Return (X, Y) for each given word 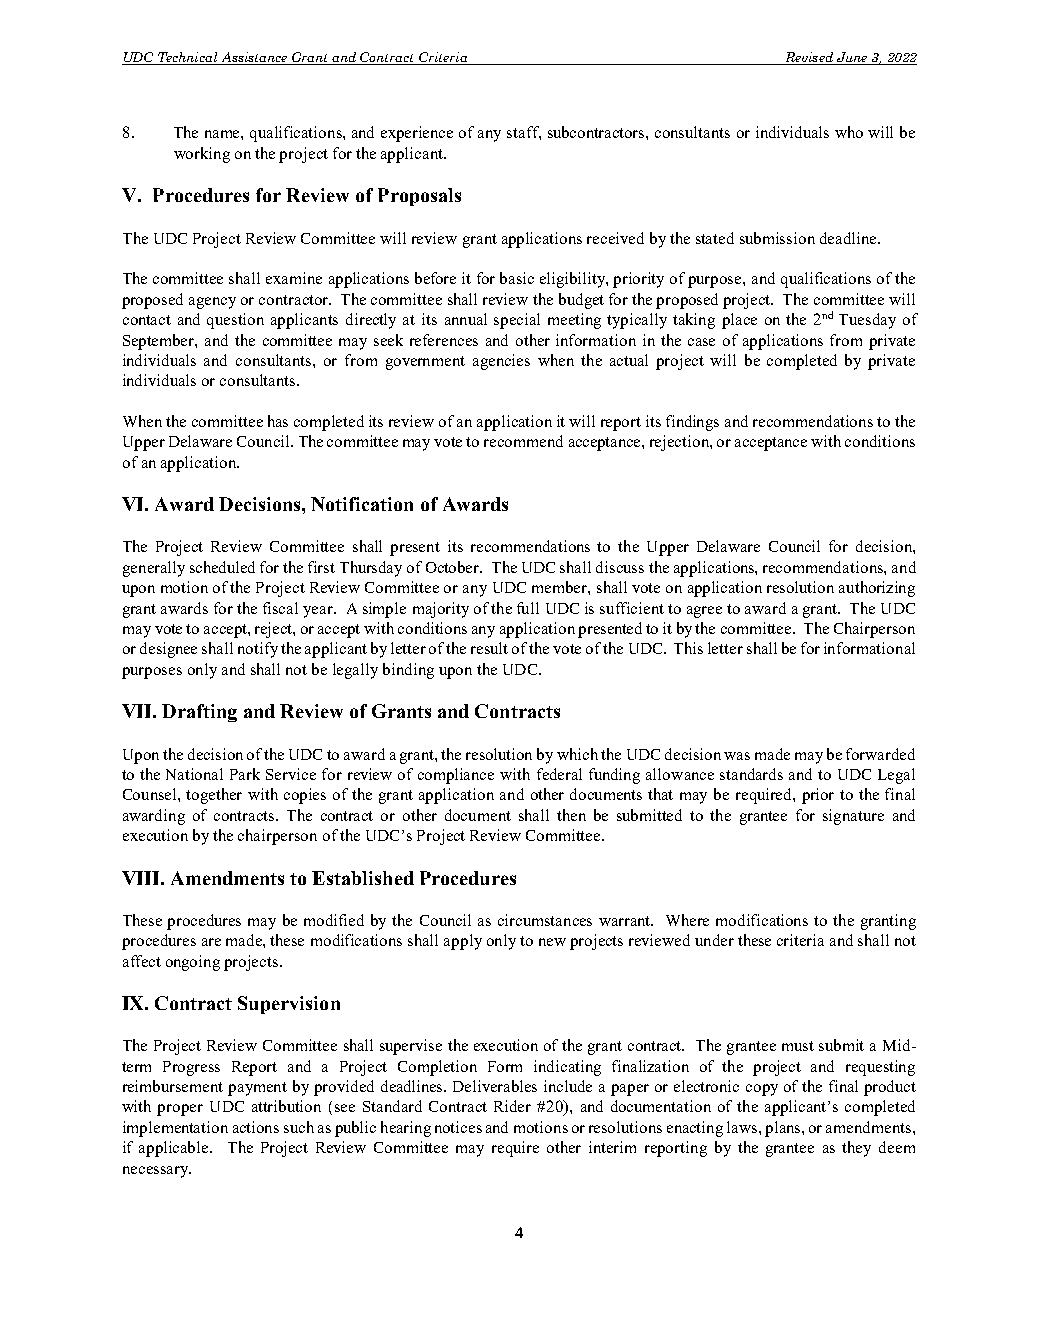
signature (853, 817)
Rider (512, 1106)
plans (784, 1129)
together (214, 796)
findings (692, 423)
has (278, 421)
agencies (501, 362)
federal (559, 774)
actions (256, 1127)
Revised (808, 58)
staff (524, 133)
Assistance (254, 58)
